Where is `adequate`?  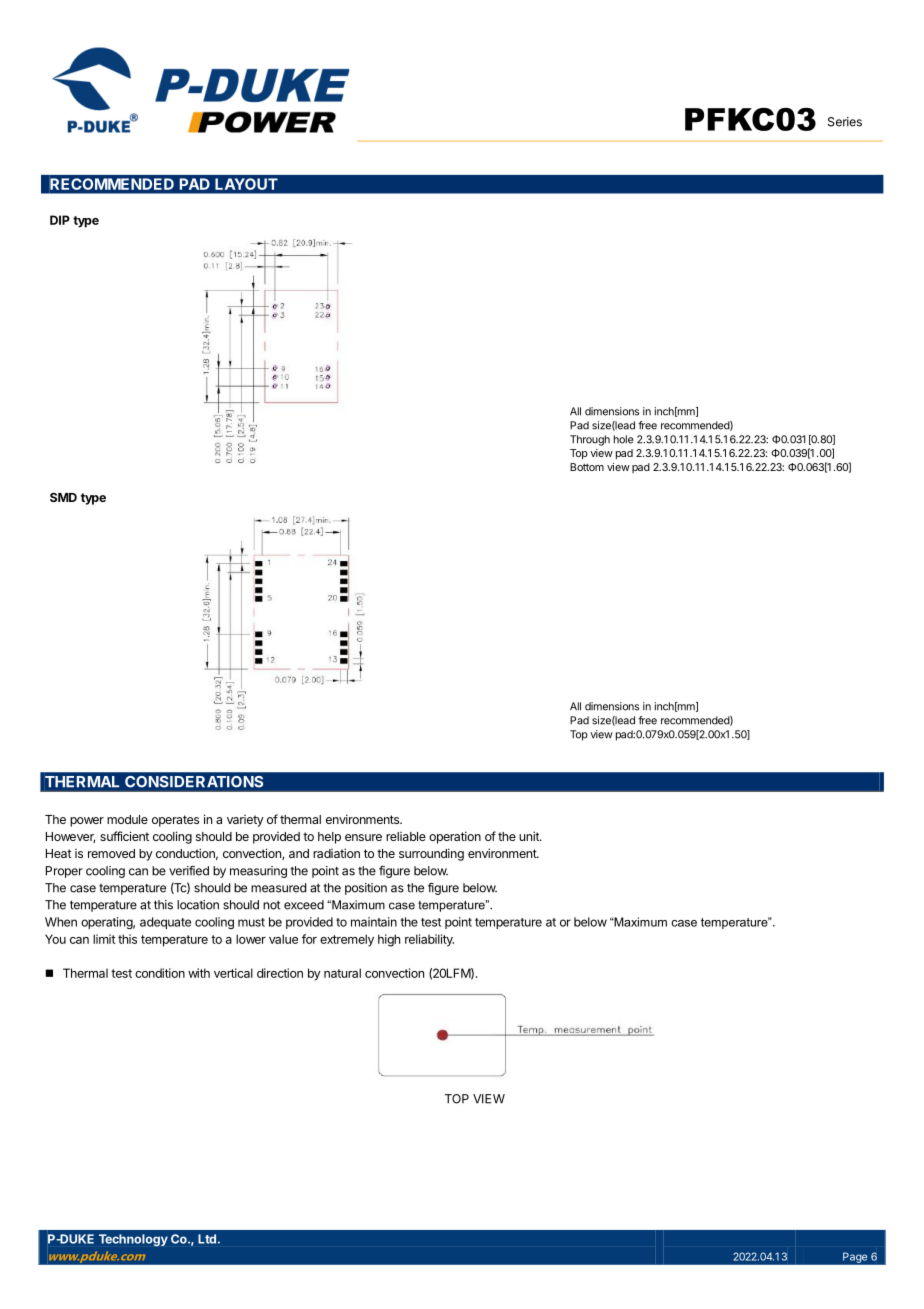
adequate is located at coordinates (165, 923).
